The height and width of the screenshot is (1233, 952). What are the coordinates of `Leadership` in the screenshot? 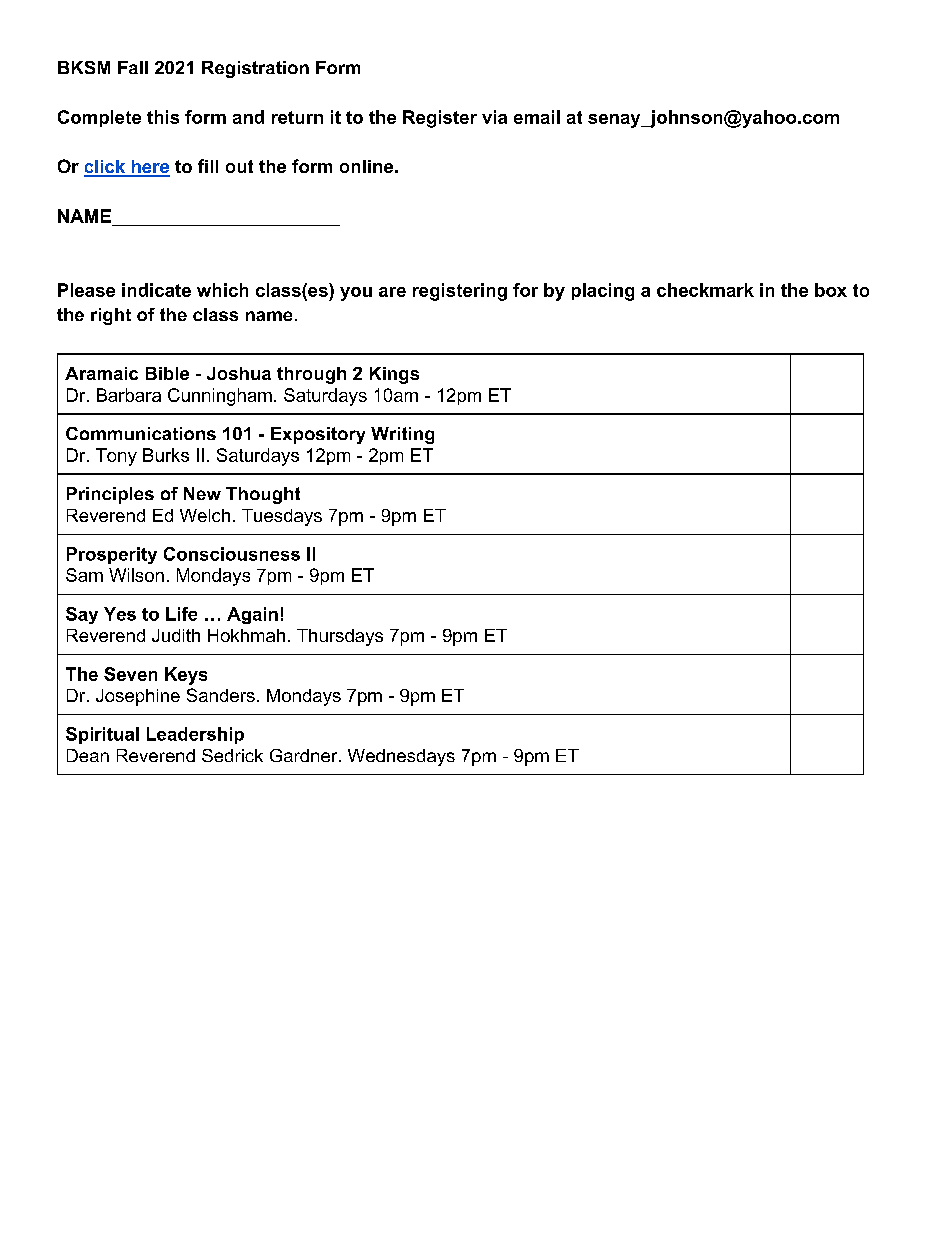 It's located at (195, 735).
